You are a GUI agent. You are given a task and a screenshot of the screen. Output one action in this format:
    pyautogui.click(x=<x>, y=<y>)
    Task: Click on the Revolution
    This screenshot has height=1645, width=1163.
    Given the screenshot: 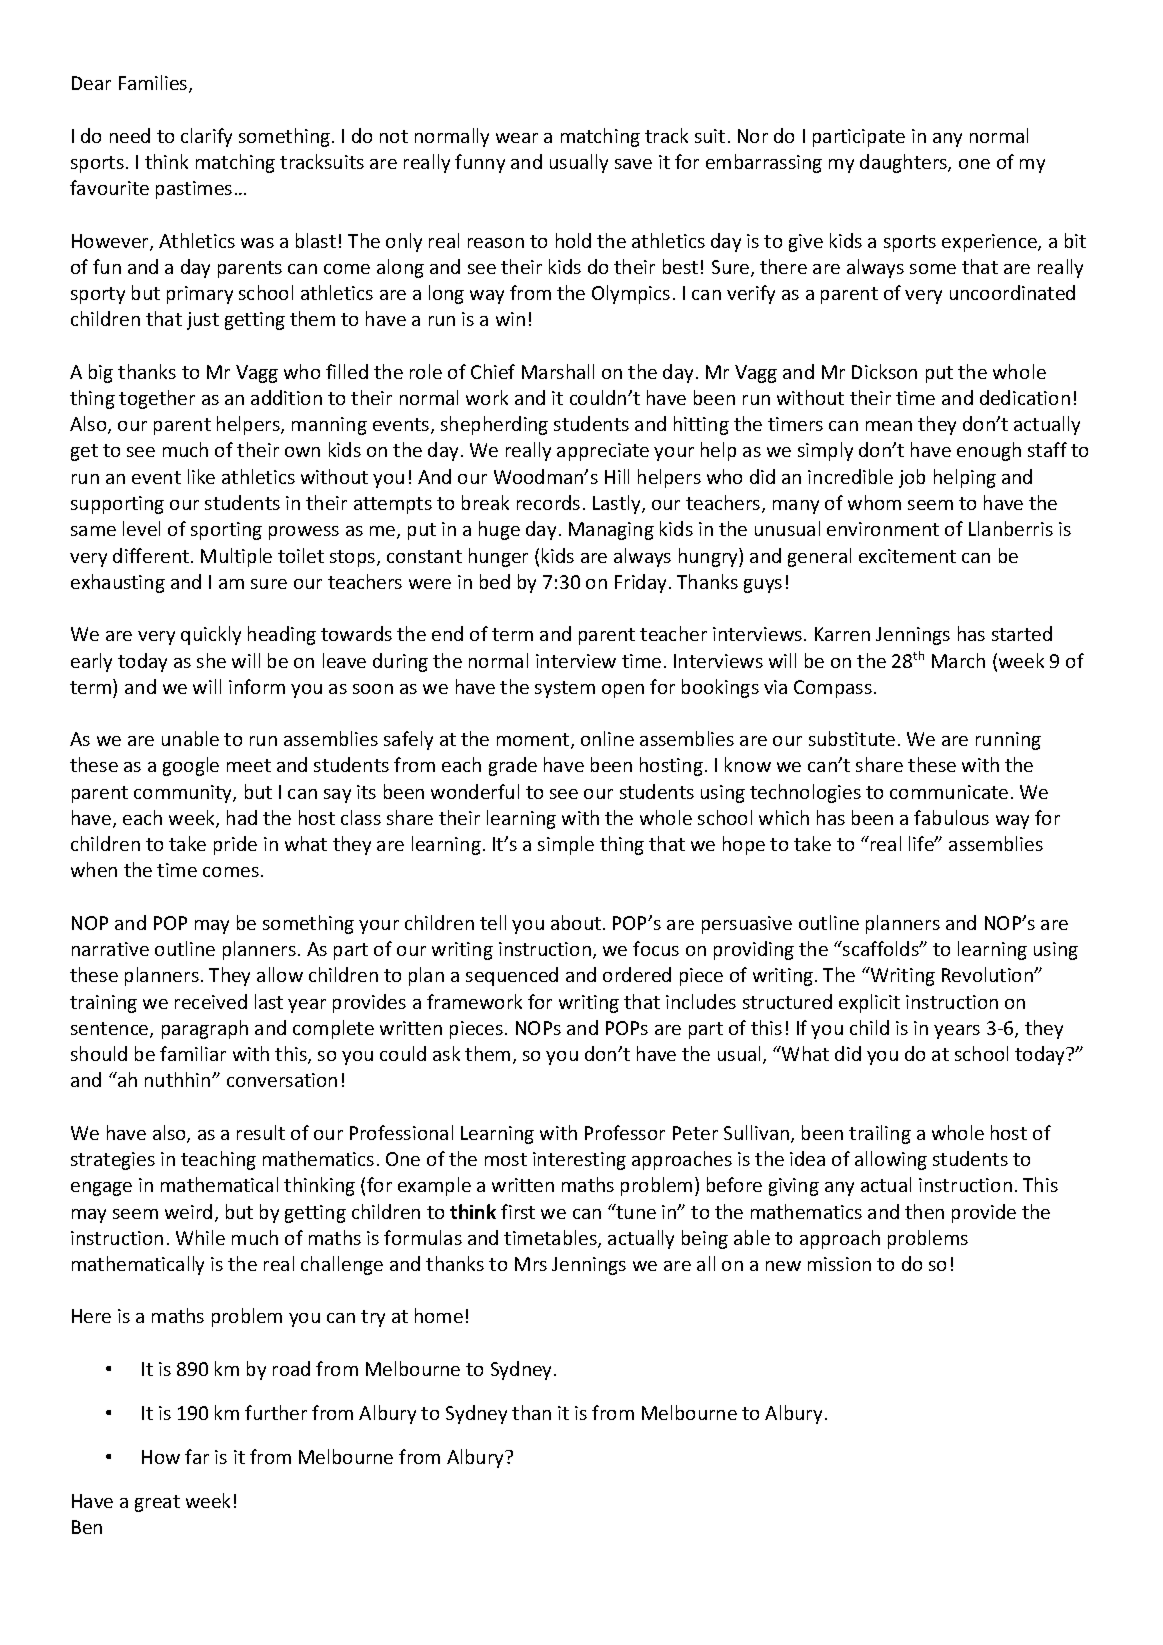 What is the action you would take?
    pyautogui.click(x=988, y=974)
